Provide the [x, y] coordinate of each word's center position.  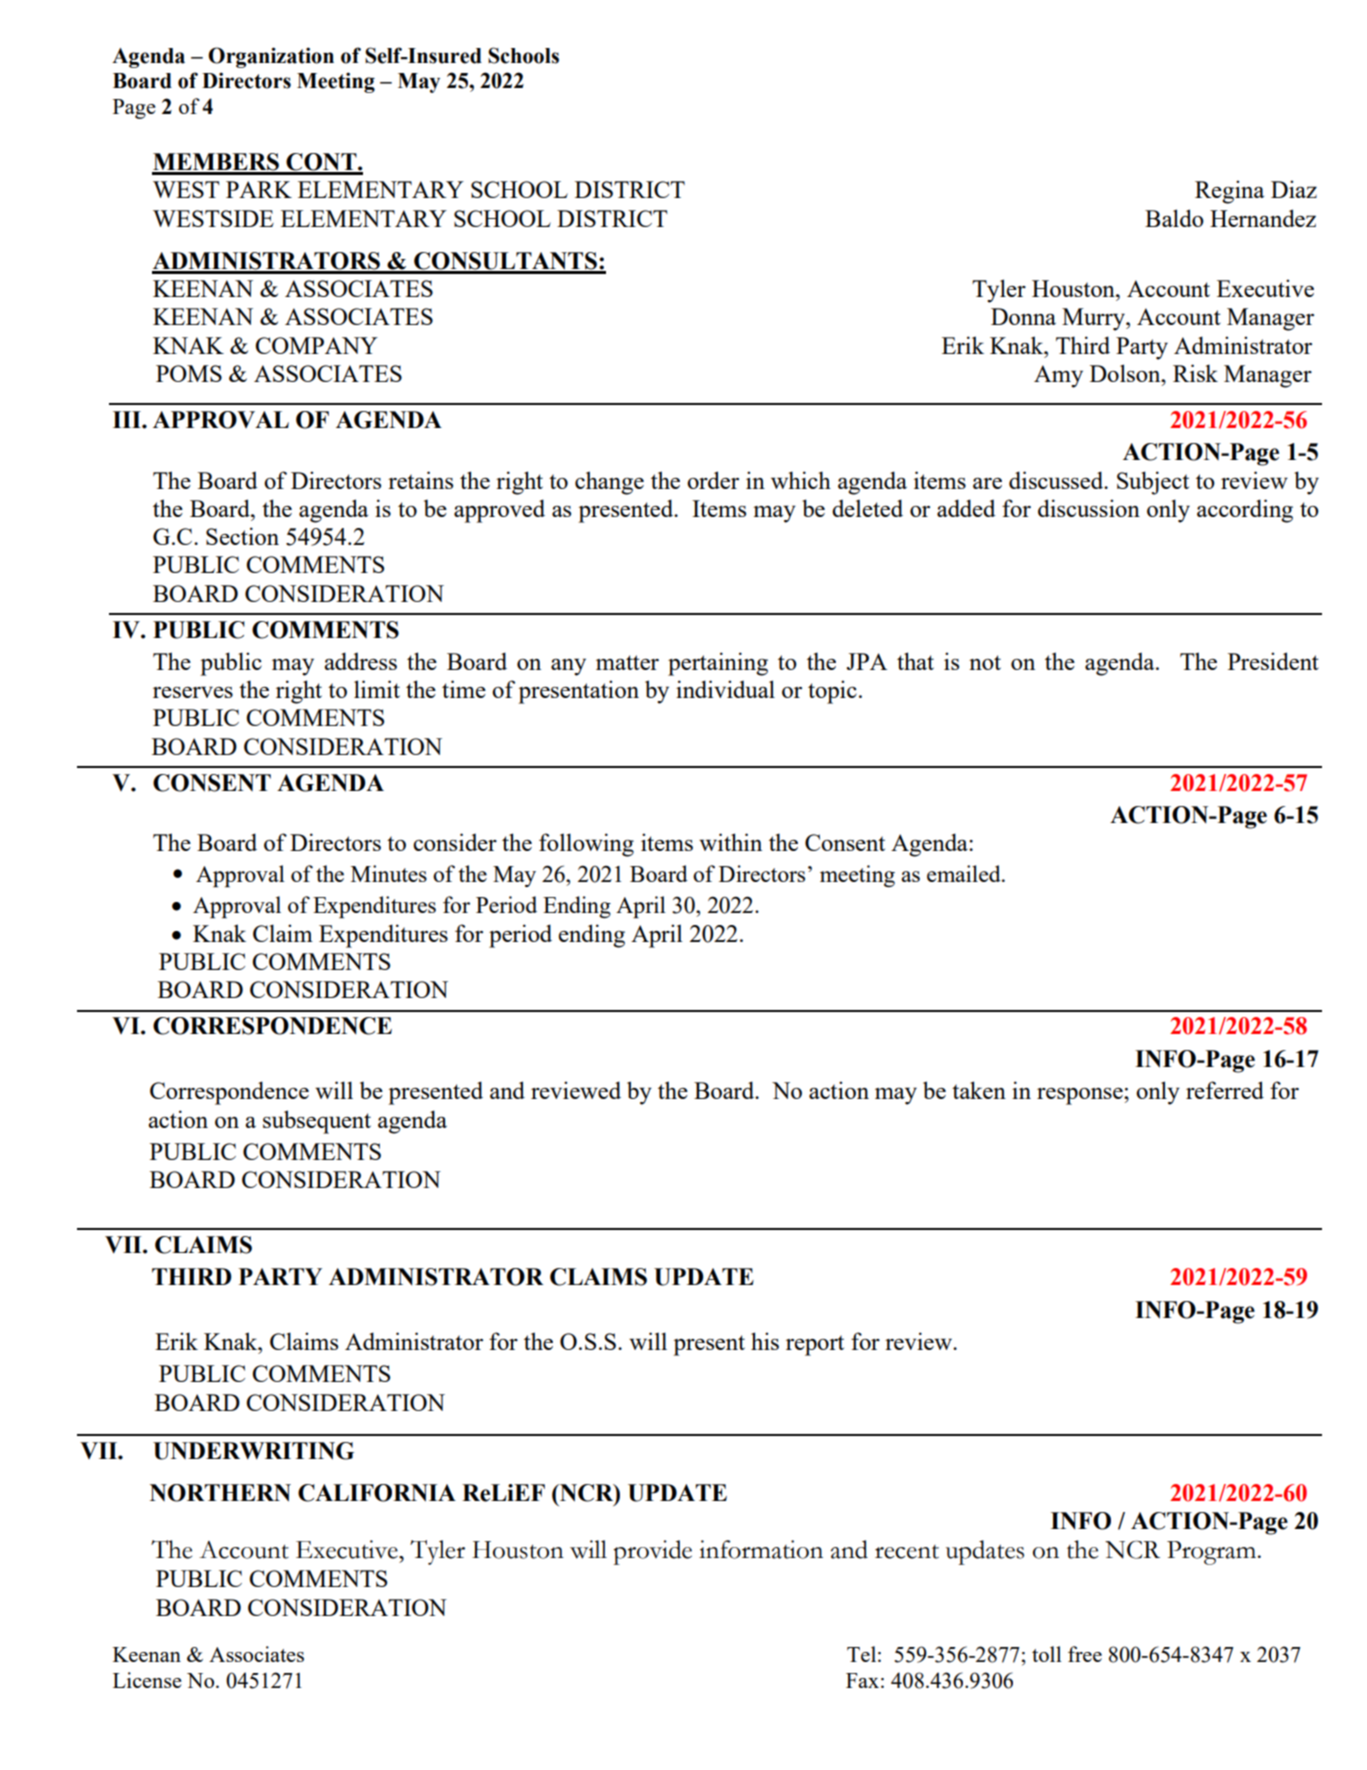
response [1081, 1096]
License [147, 1680]
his [765, 1341]
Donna [1023, 316]
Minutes [389, 873]
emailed [965, 873]
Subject [1153, 483]
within [730, 842]
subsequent [317, 1122]
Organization [271, 57]
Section [242, 536]
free [1085, 1654]
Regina [1229, 192]
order [713, 480]
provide [652, 1552]
